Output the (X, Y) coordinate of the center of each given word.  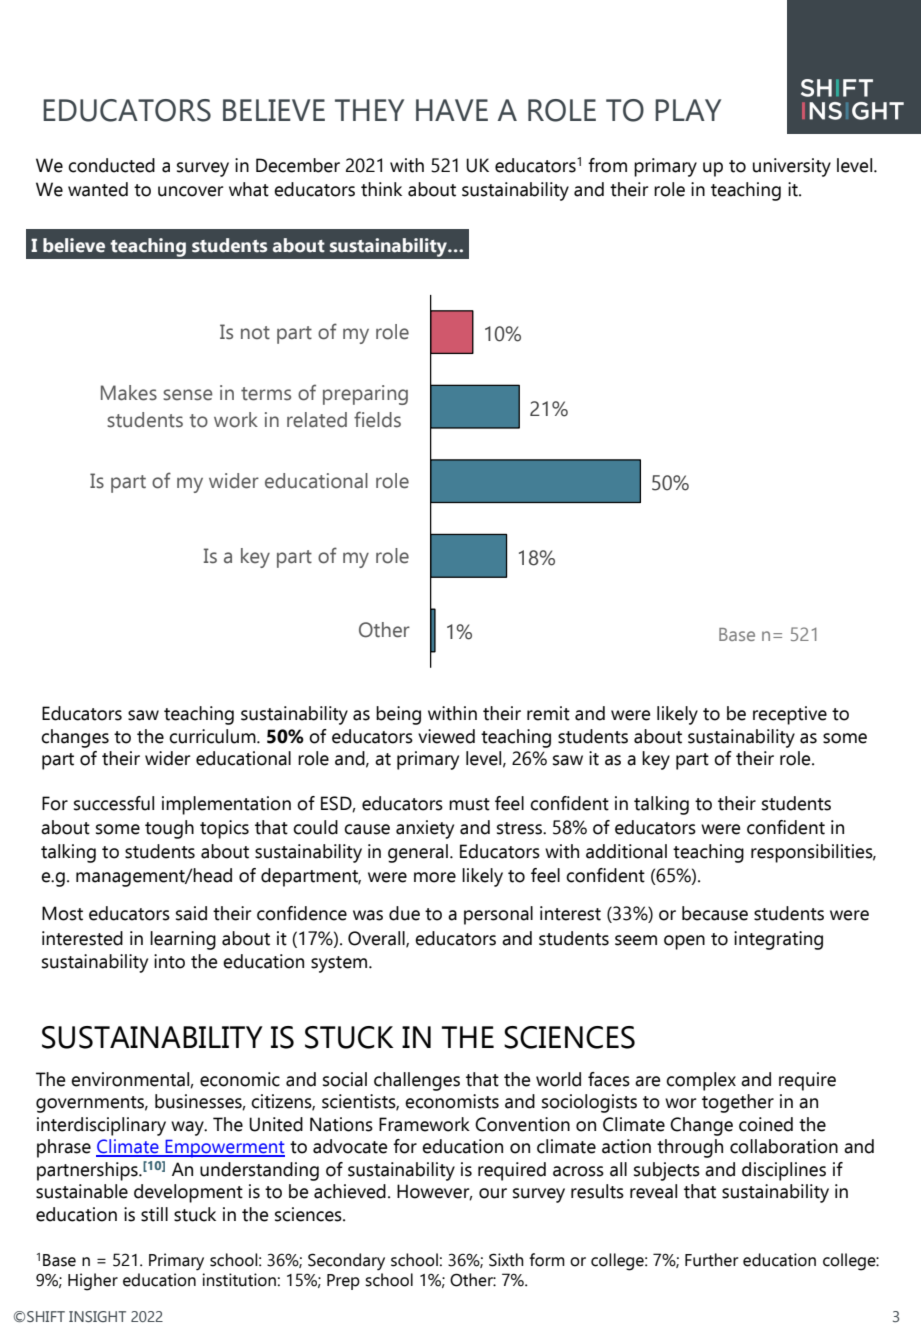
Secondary (346, 1262)
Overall (377, 939)
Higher (93, 1282)
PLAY (688, 110)
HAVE (452, 110)
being (398, 715)
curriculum (213, 736)
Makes (129, 393)
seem (636, 940)
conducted (111, 165)
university (792, 167)
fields (377, 419)
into (169, 961)
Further (711, 1260)
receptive (790, 715)
